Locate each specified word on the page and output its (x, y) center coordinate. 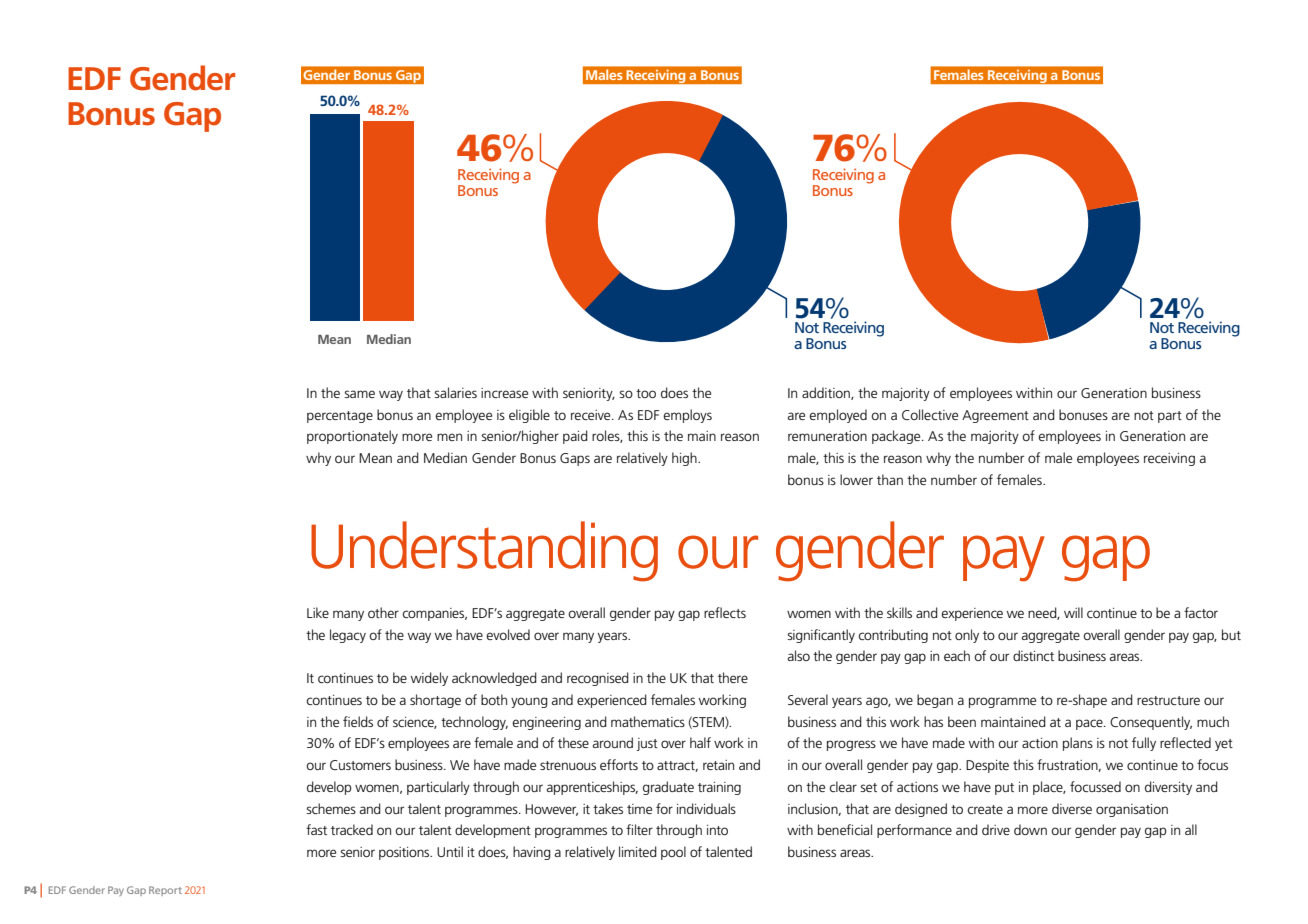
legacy (348, 636)
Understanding (484, 551)
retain (718, 765)
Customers (360, 765)
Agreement (995, 416)
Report (165, 891)
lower (856, 479)
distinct (1033, 655)
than (890, 479)
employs (687, 416)
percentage (340, 417)
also (799, 655)
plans (1078, 744)
